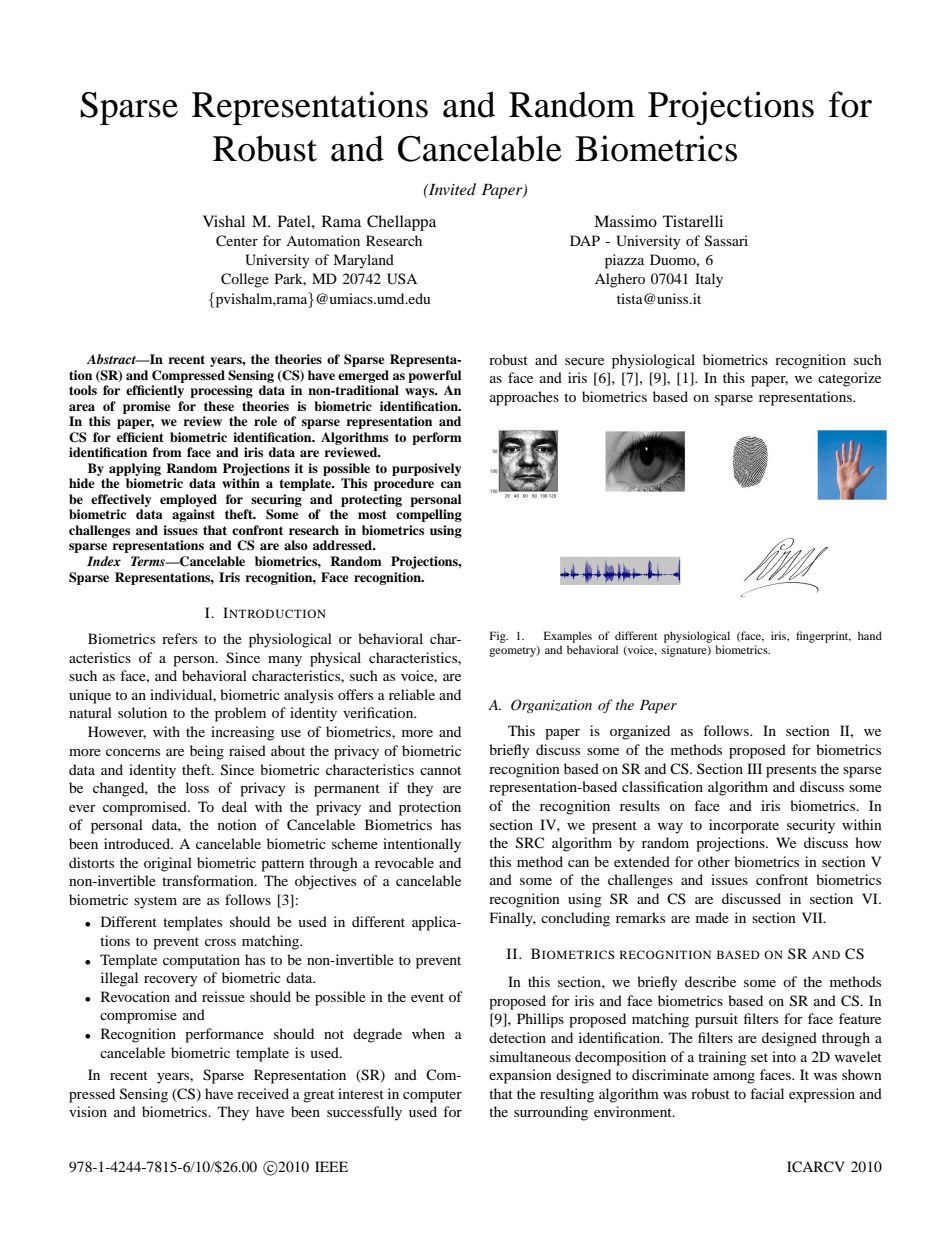 The height and width of the screenshot is (1233, 952). What do you see at coordinates (849, 379) in the screenshot?
I see `categorize` at bounding box center [849, 379].
